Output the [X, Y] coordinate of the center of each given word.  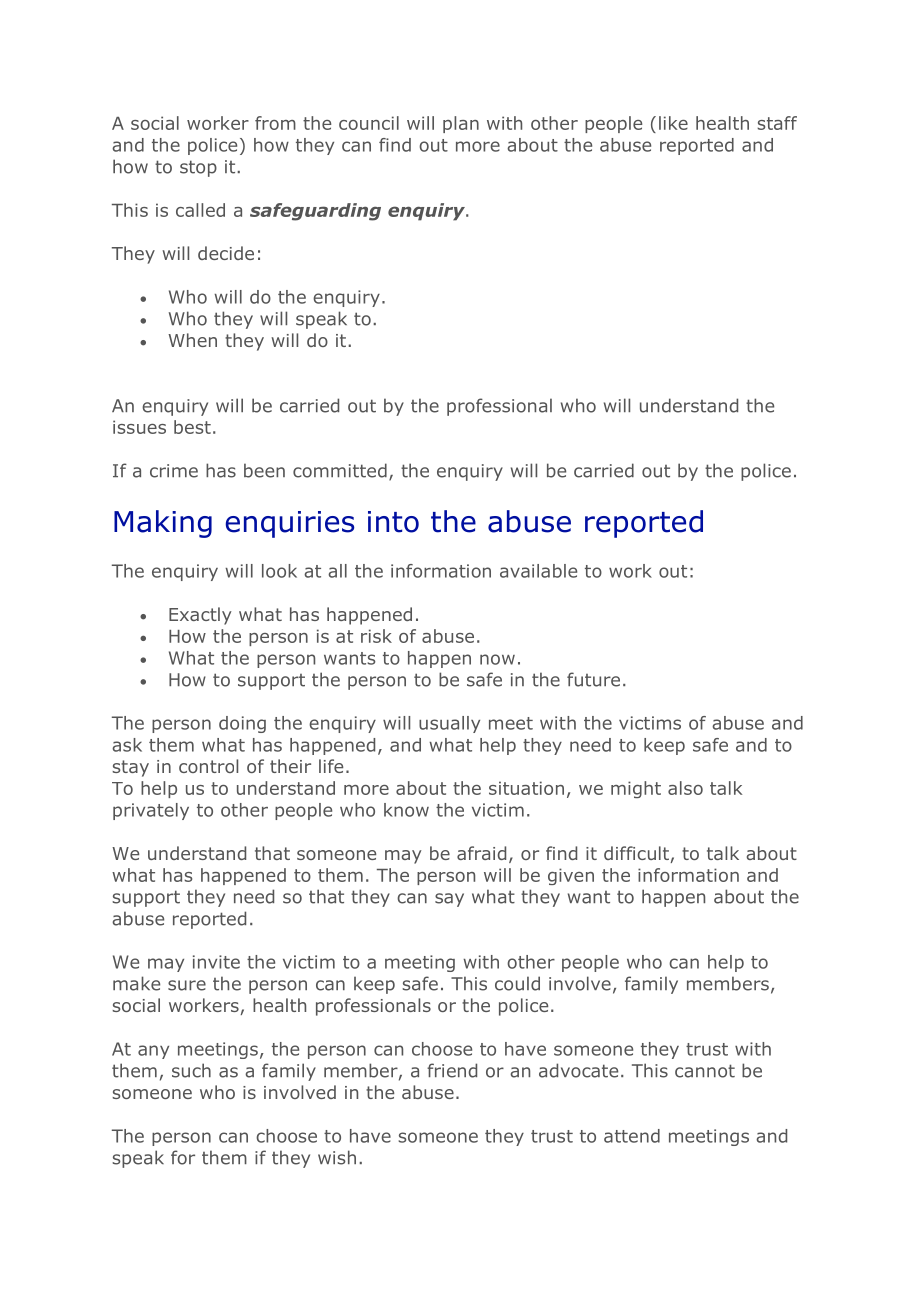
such [191, 1070]
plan [461, 124]
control [208, 766]
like [673, 123]
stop [198, 168]
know [406, 810]
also [685, 788]
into [393, 522]
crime [174, 471]
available [538, 571]
